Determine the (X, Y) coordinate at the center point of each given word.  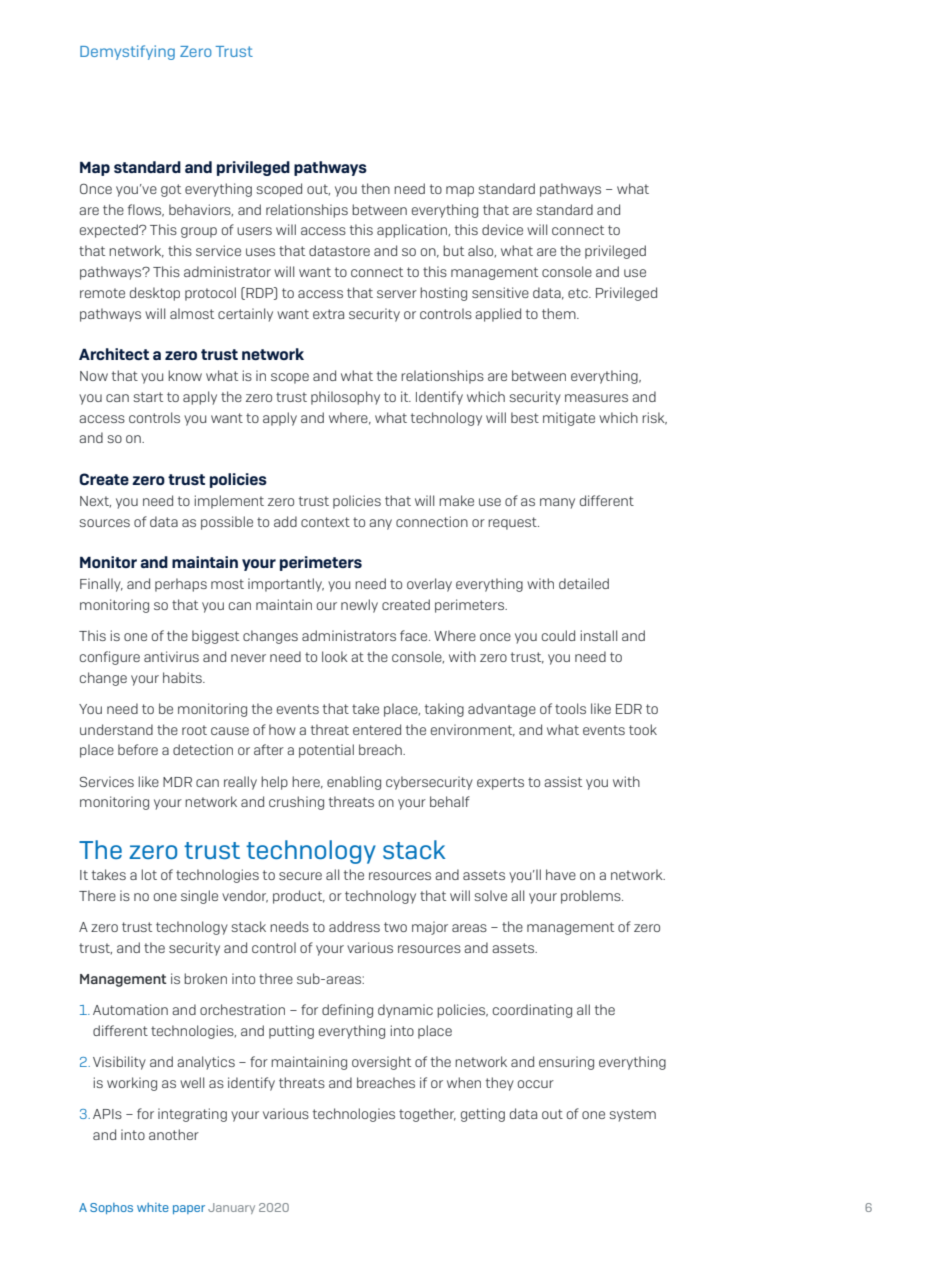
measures (596, 398)
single (199, 897)
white (153, 1207)
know (185, 375)
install (599, 635)
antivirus (171, 656)
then (375, 188)
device (502, 229)
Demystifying (127, 52)
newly (359, 606)
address (354, 926)
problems (592, 897)
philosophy (345, 398)
